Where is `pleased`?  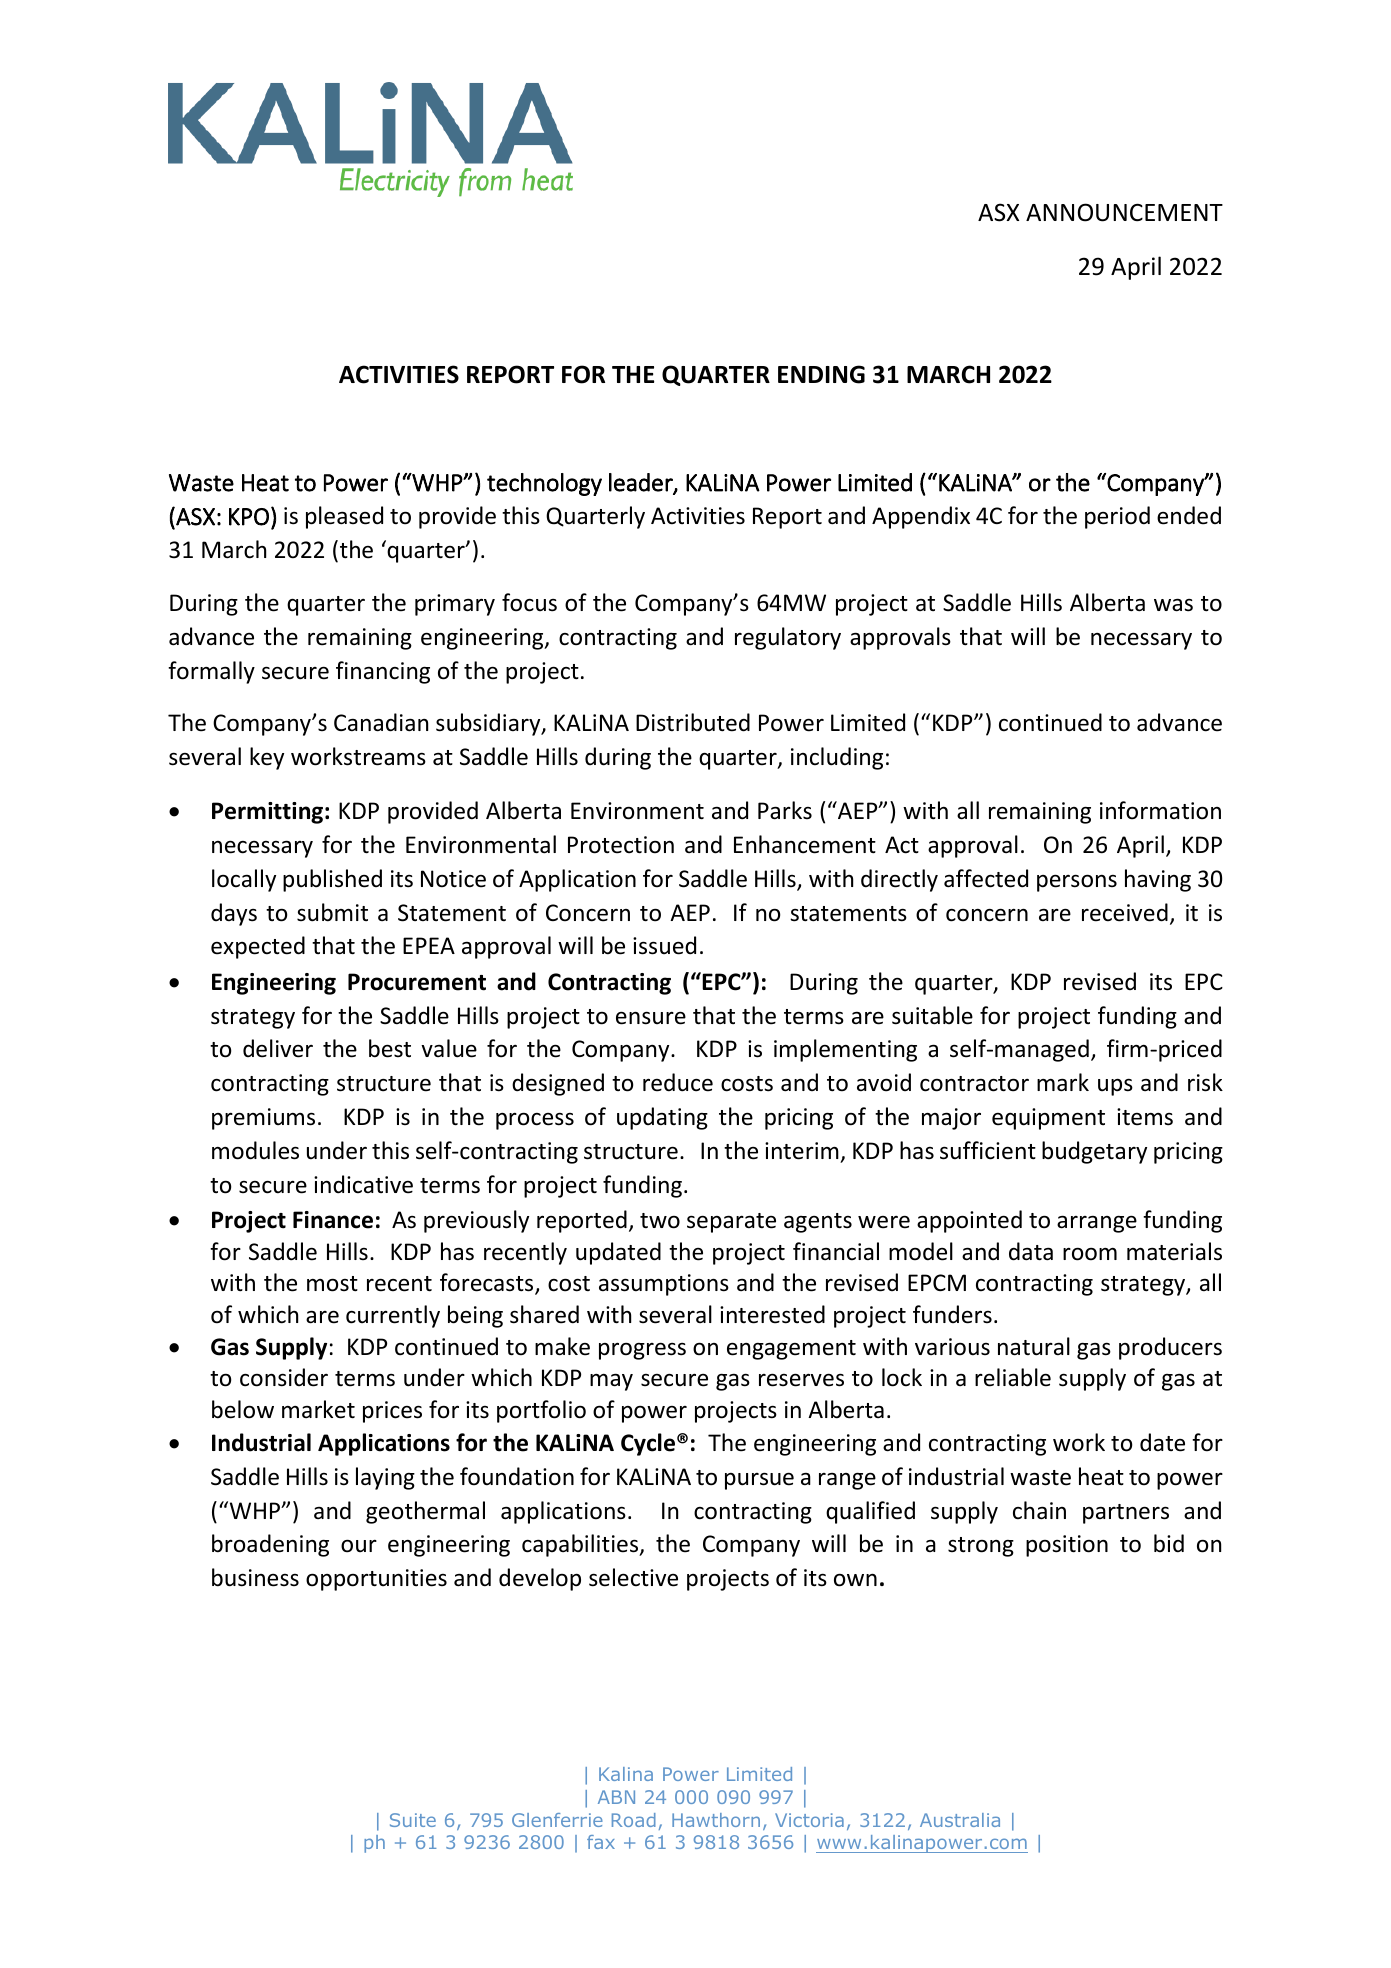
pleased is located at coordinates (344, 517).
